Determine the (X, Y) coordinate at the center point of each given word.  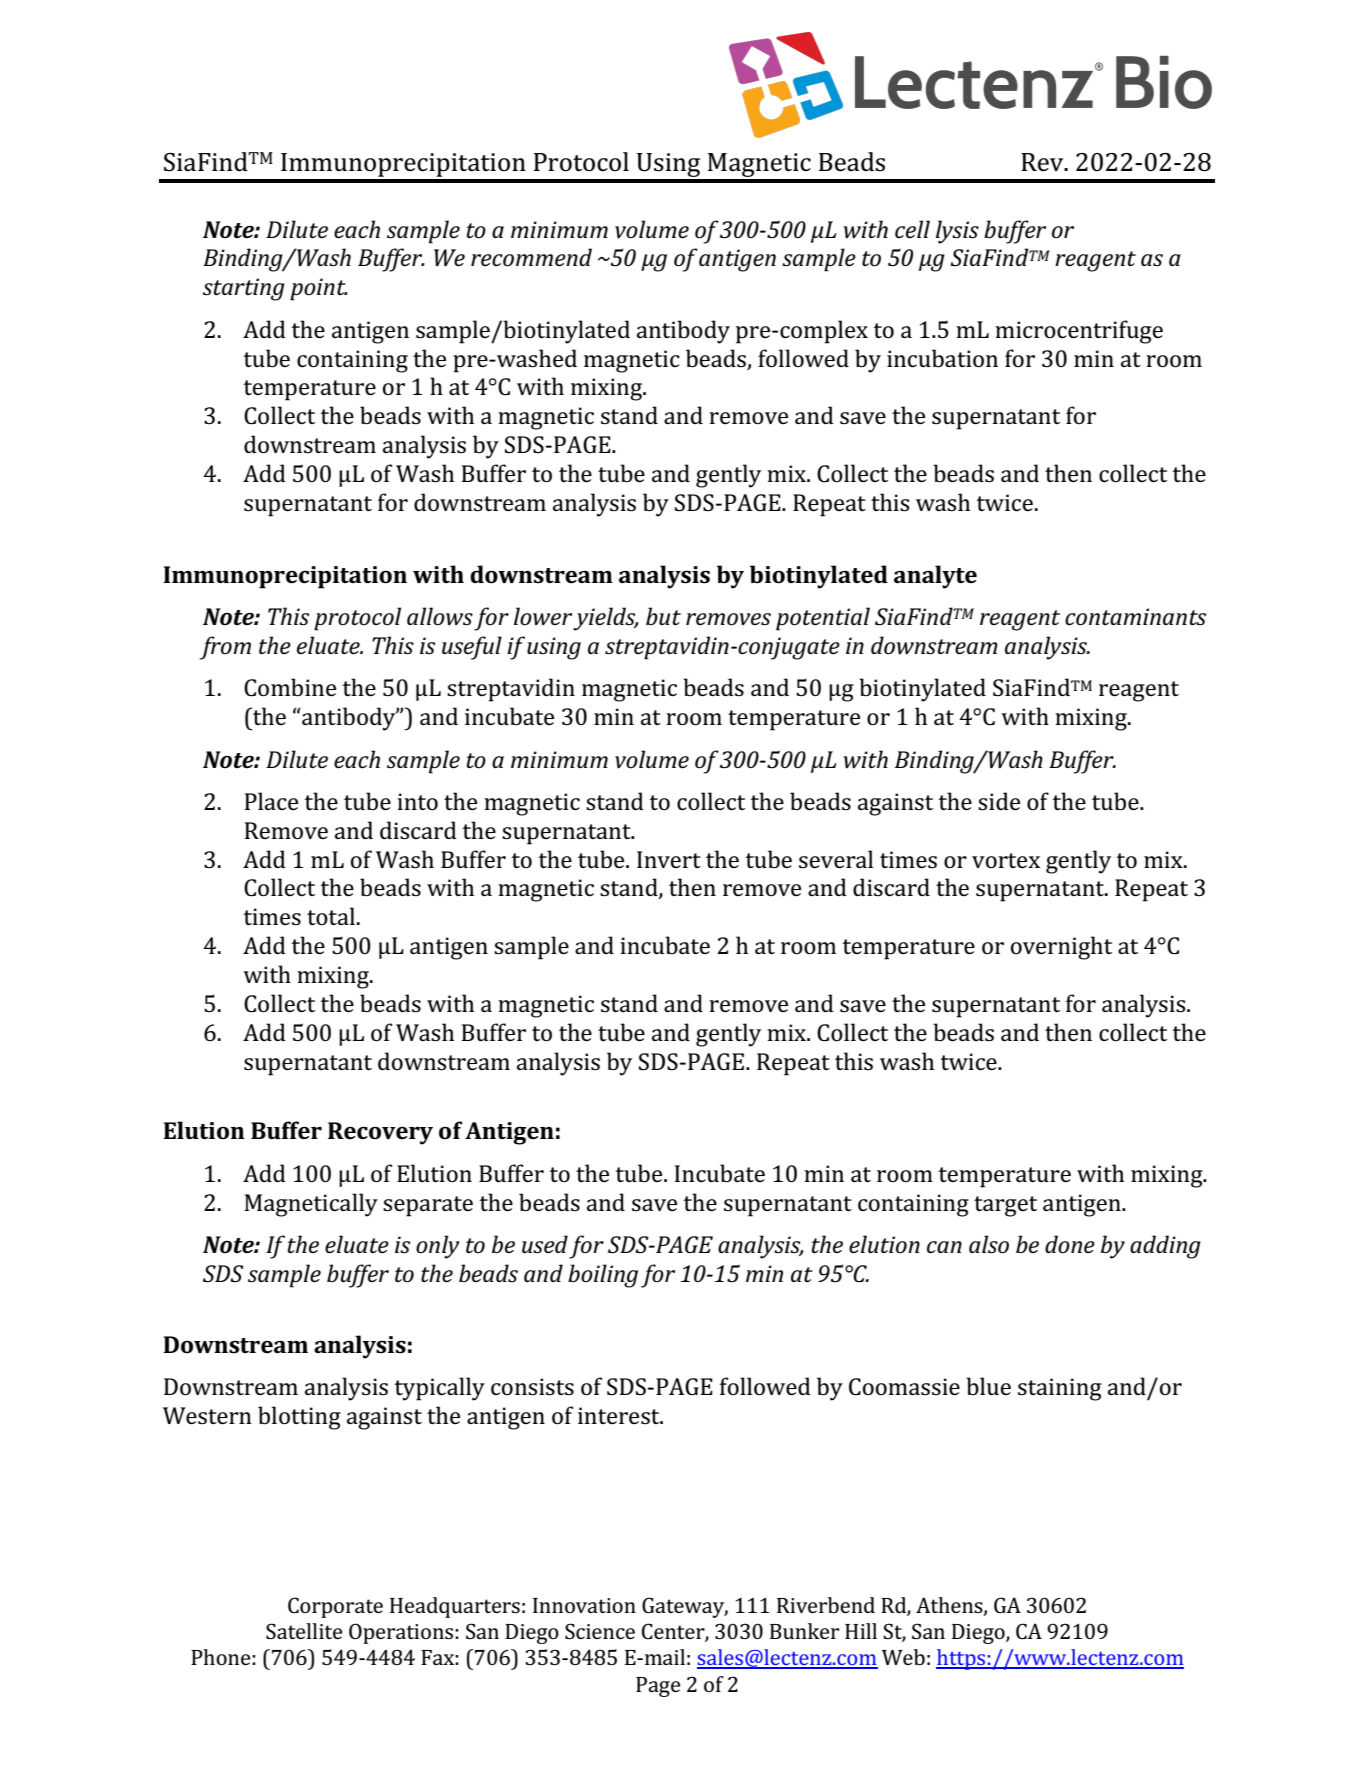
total (331, 916)
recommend (531, 257)
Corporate (335, 1607)
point (319, 289)
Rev (1043, 162)
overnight (1061, 948)
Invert (669, 859)
